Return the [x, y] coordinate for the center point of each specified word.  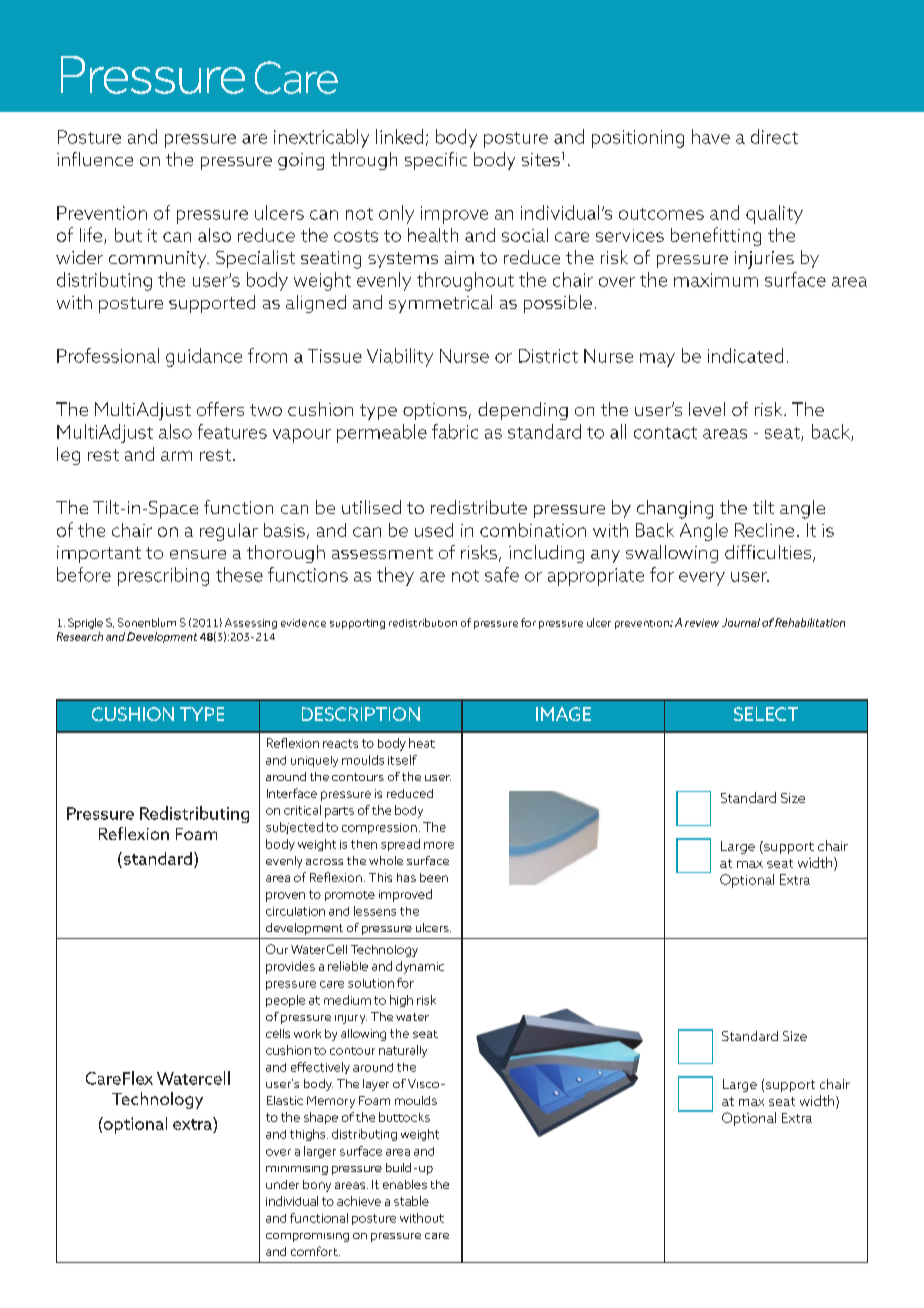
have [711, 136]
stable [411, 1201]
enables [405, 1184]
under [282, 1184]
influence [95, 159]
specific [436, 161]
